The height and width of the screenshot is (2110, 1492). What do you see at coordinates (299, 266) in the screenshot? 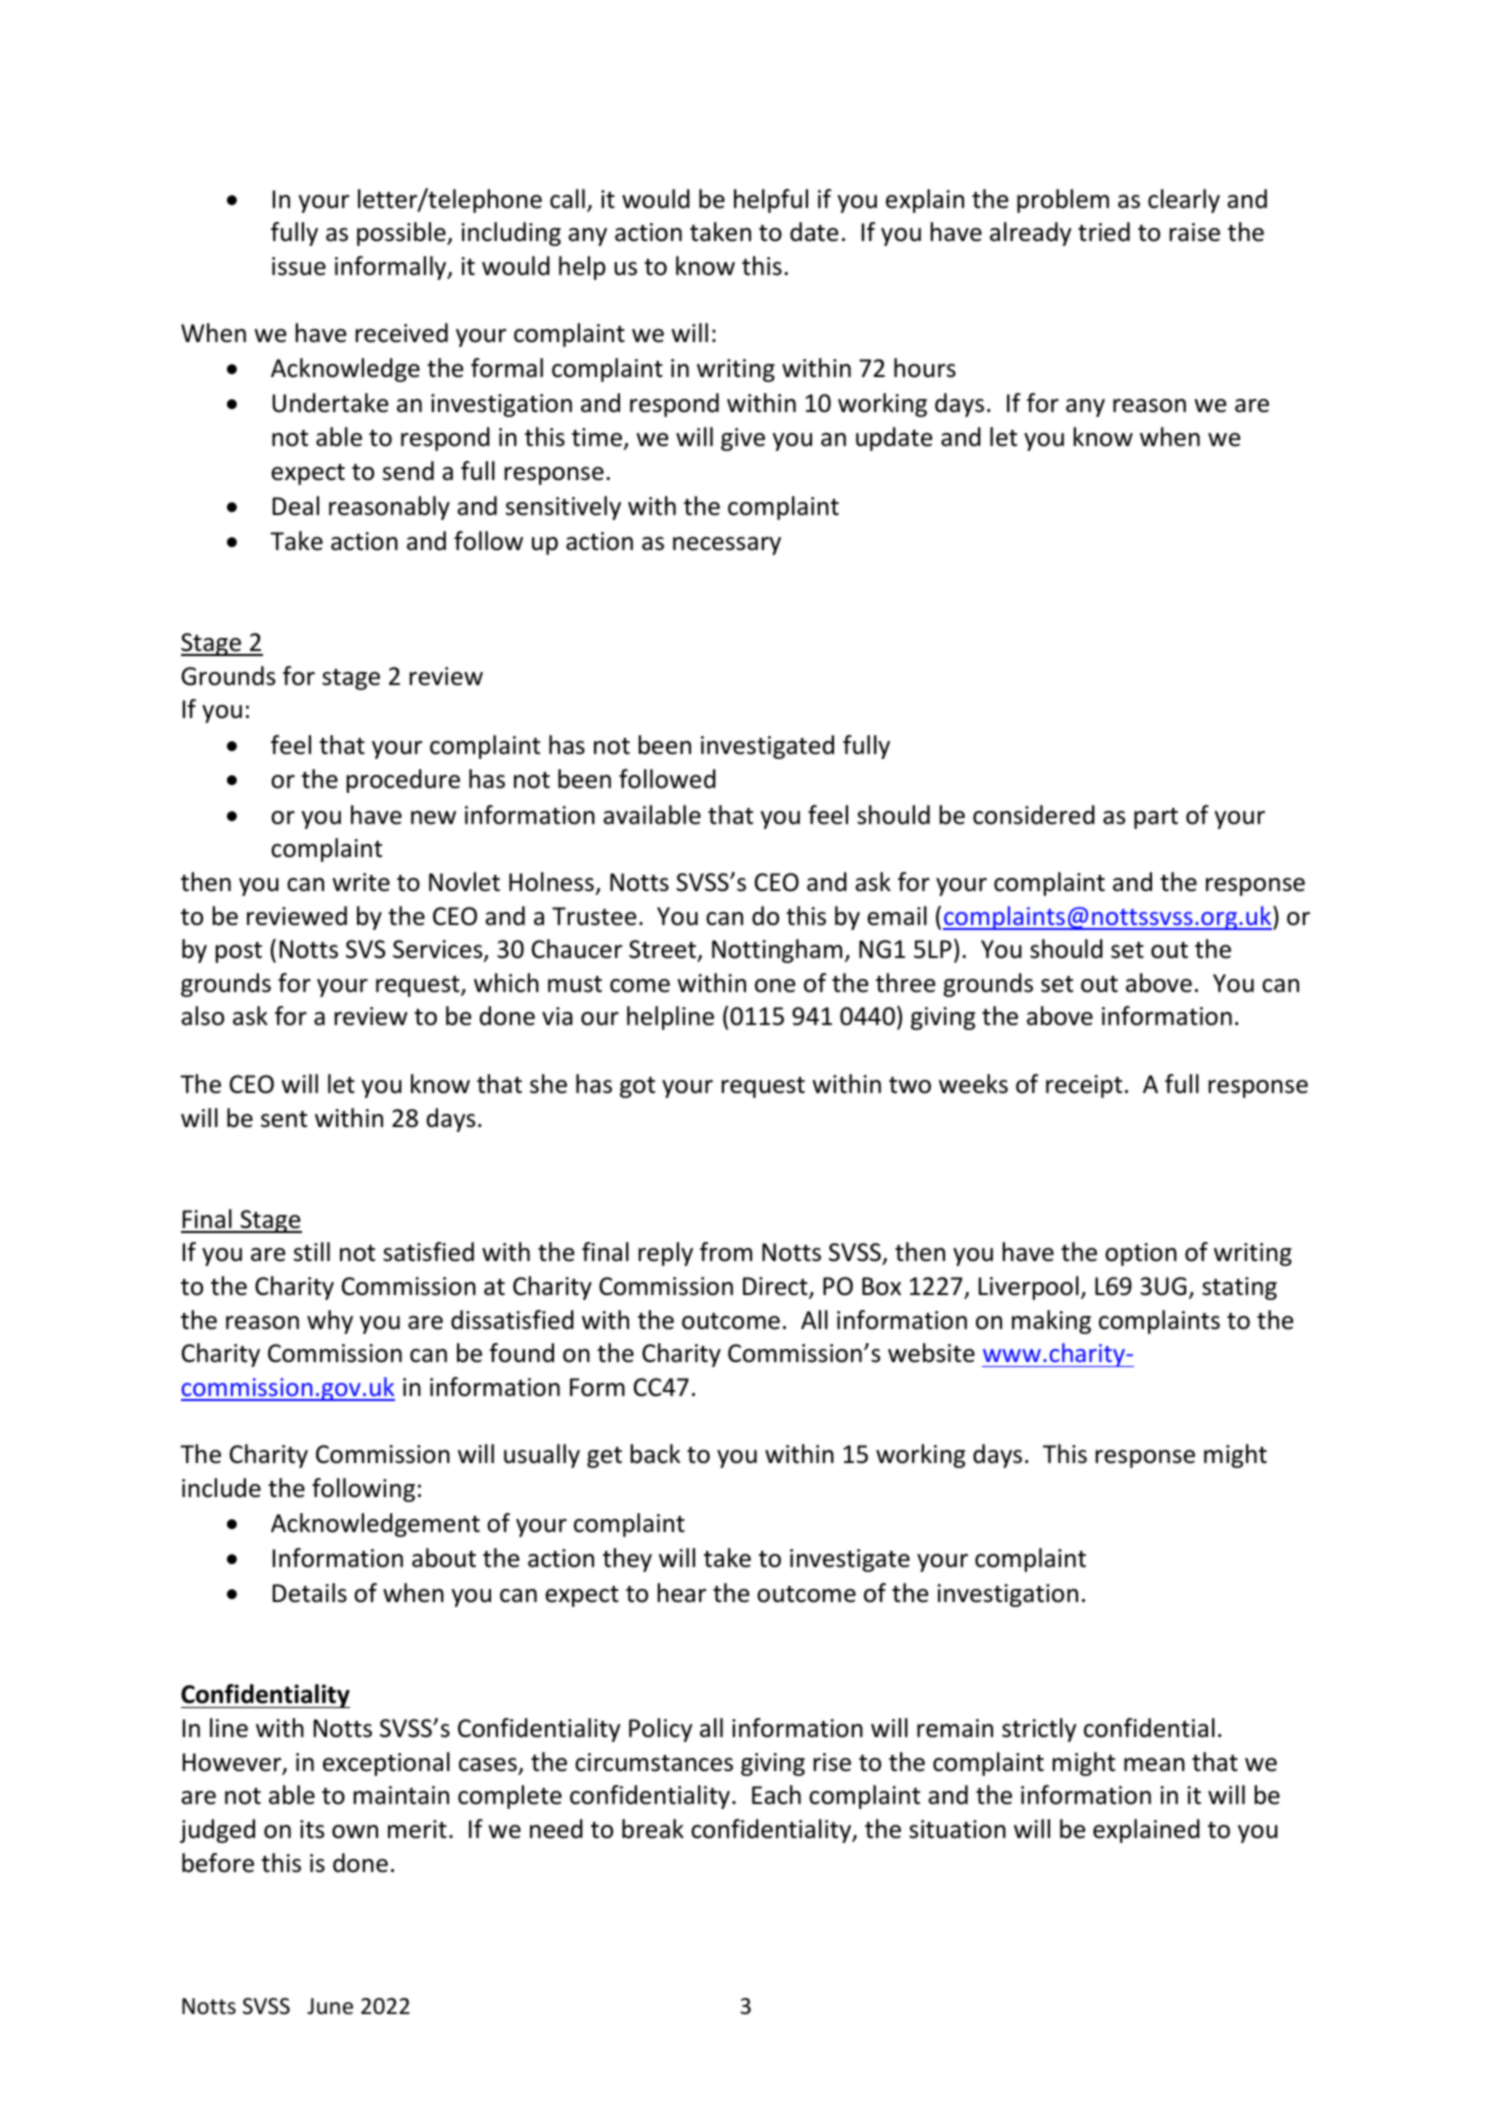
I see `issue` at bounding box center [299, 266].
